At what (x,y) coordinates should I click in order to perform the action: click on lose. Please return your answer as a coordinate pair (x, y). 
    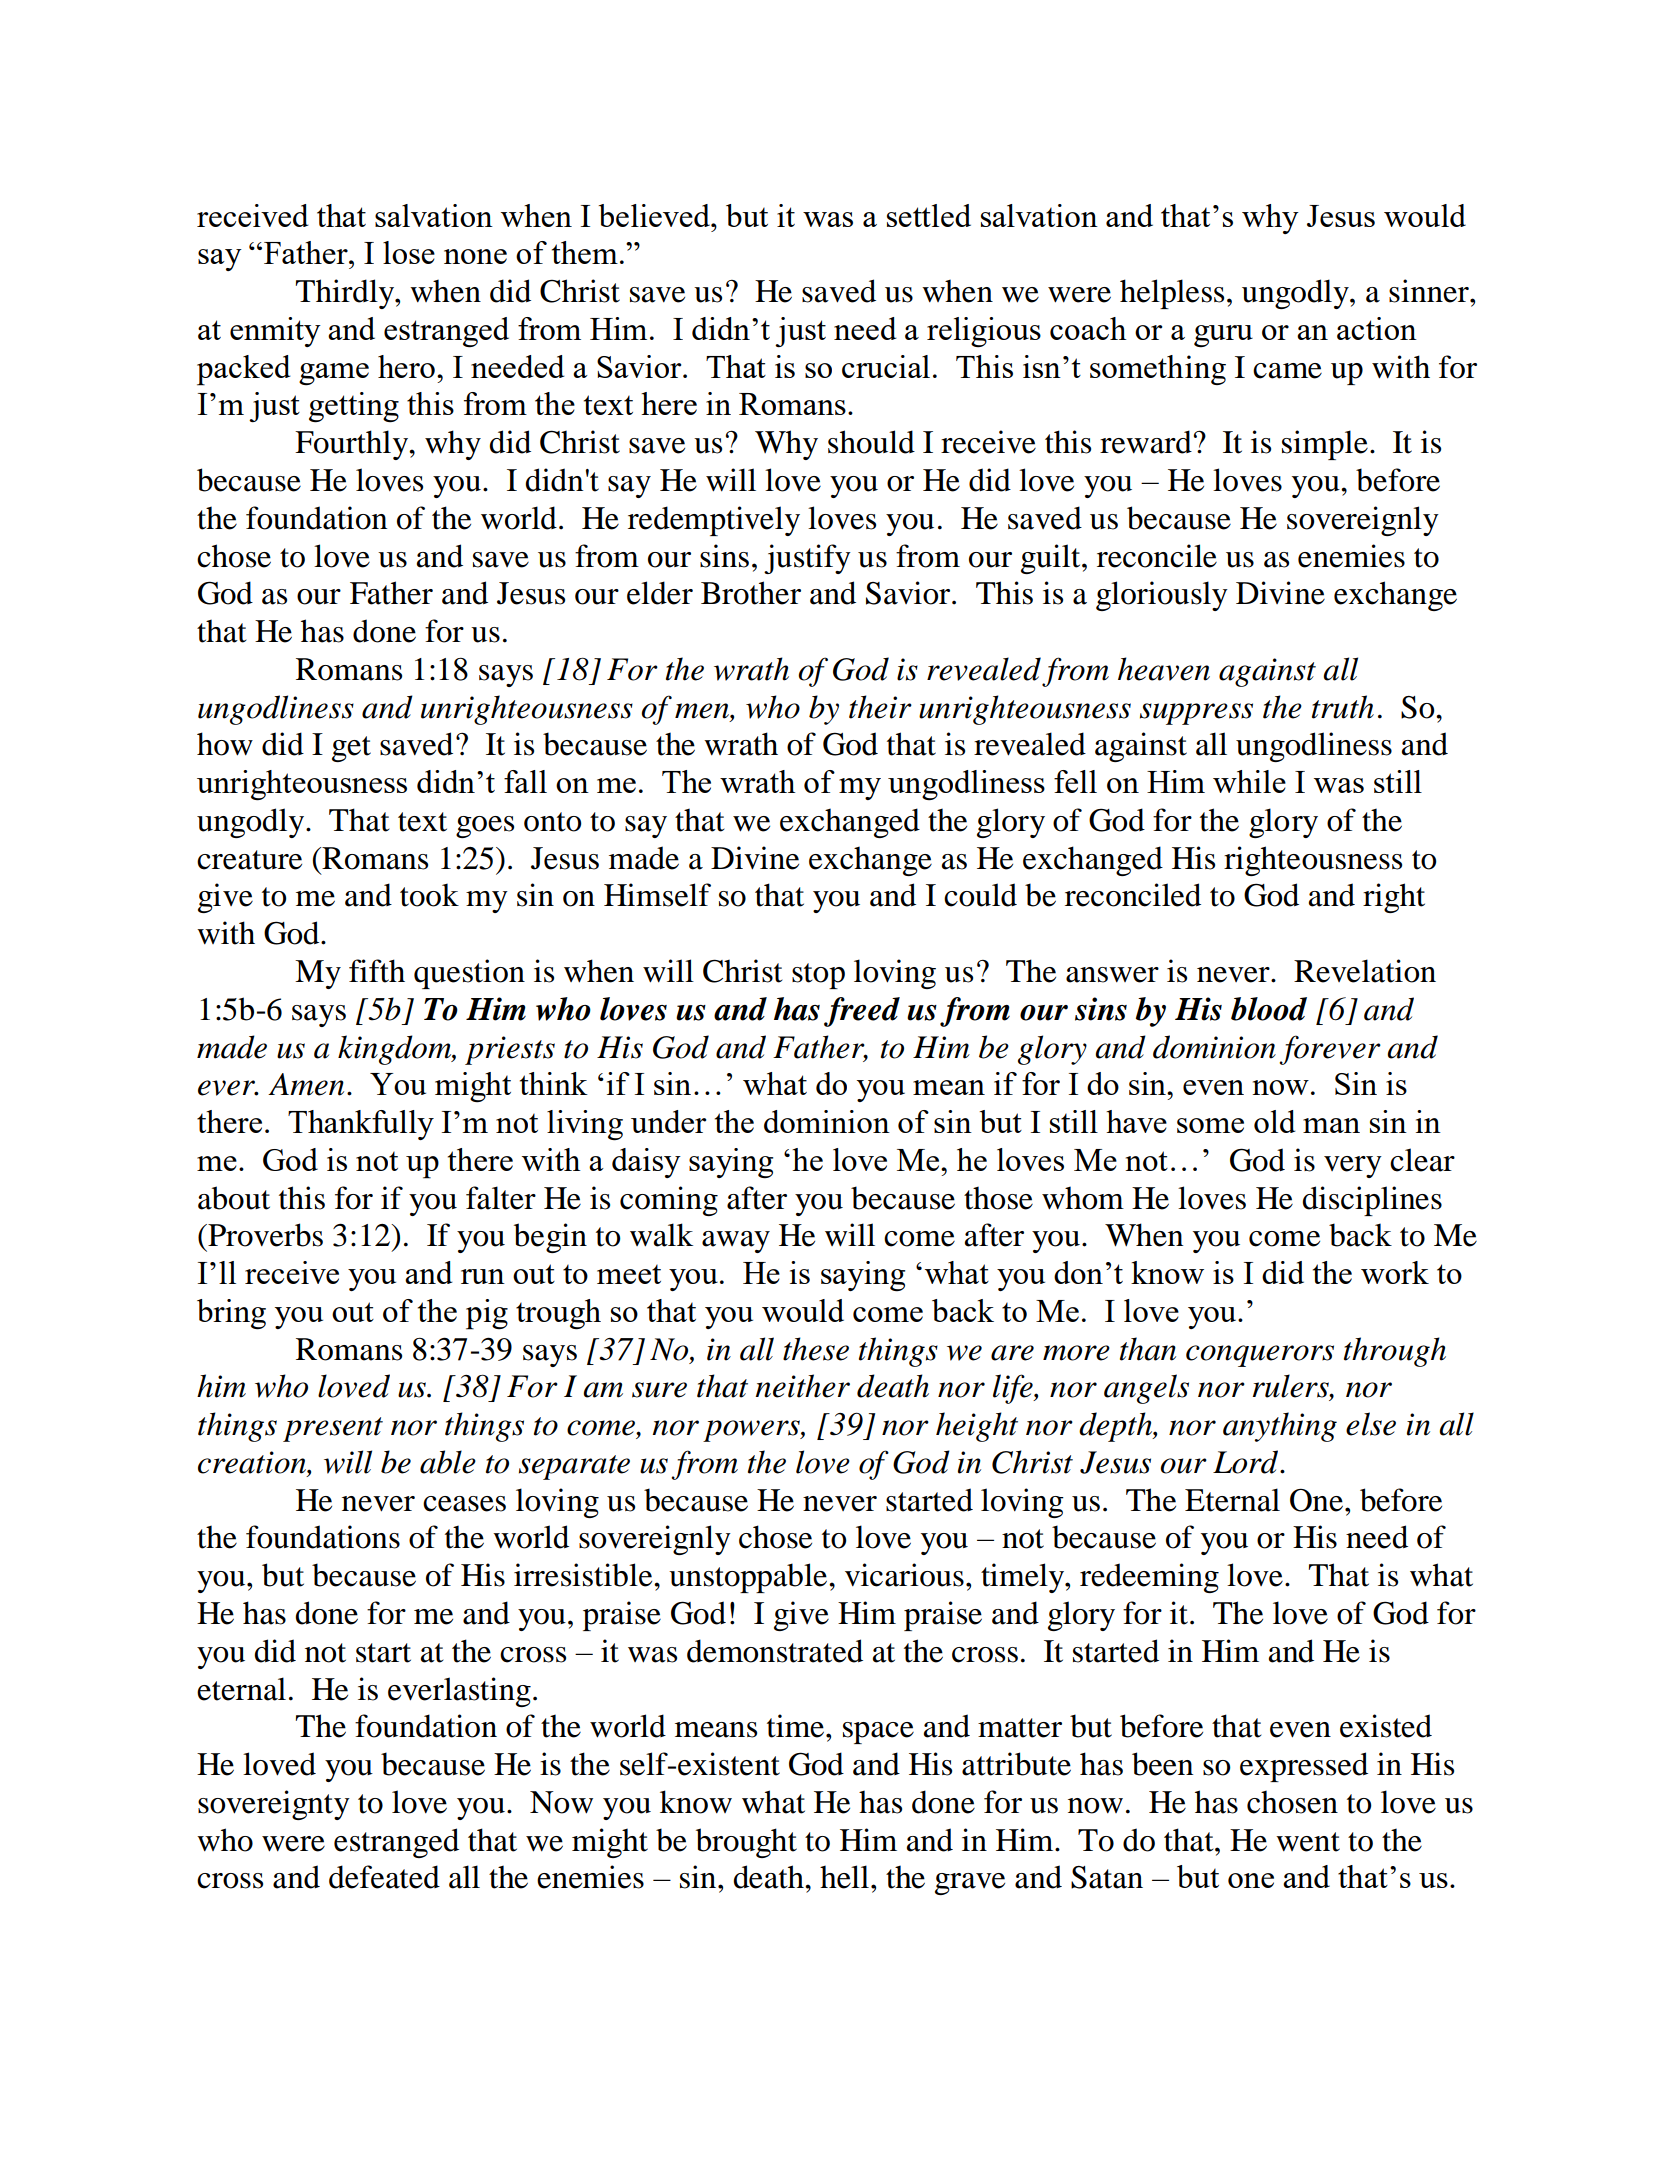
    Looking at the image, I should click on (409, 252).
